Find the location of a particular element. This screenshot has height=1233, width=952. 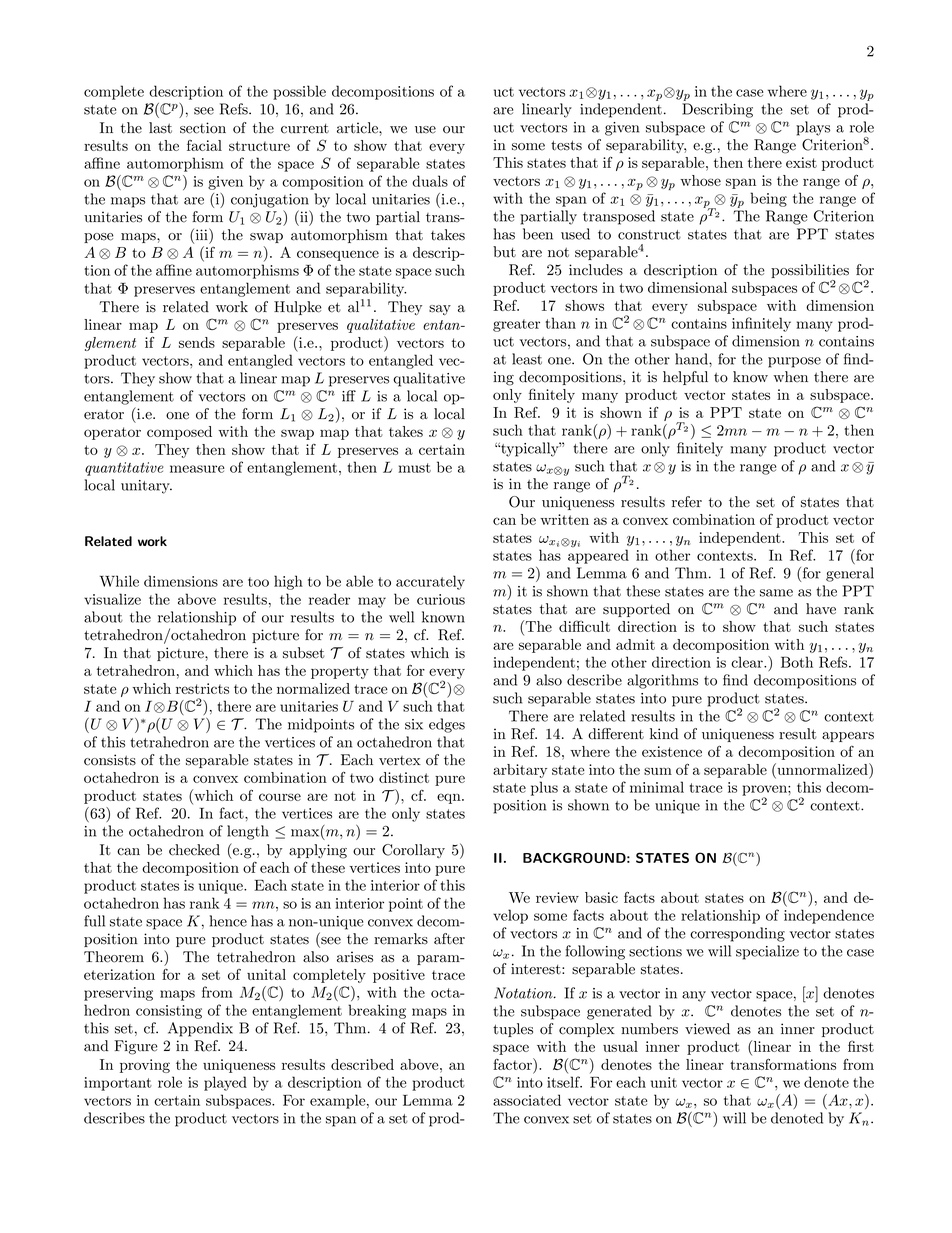

tests is located at coordinates (566, 145).
